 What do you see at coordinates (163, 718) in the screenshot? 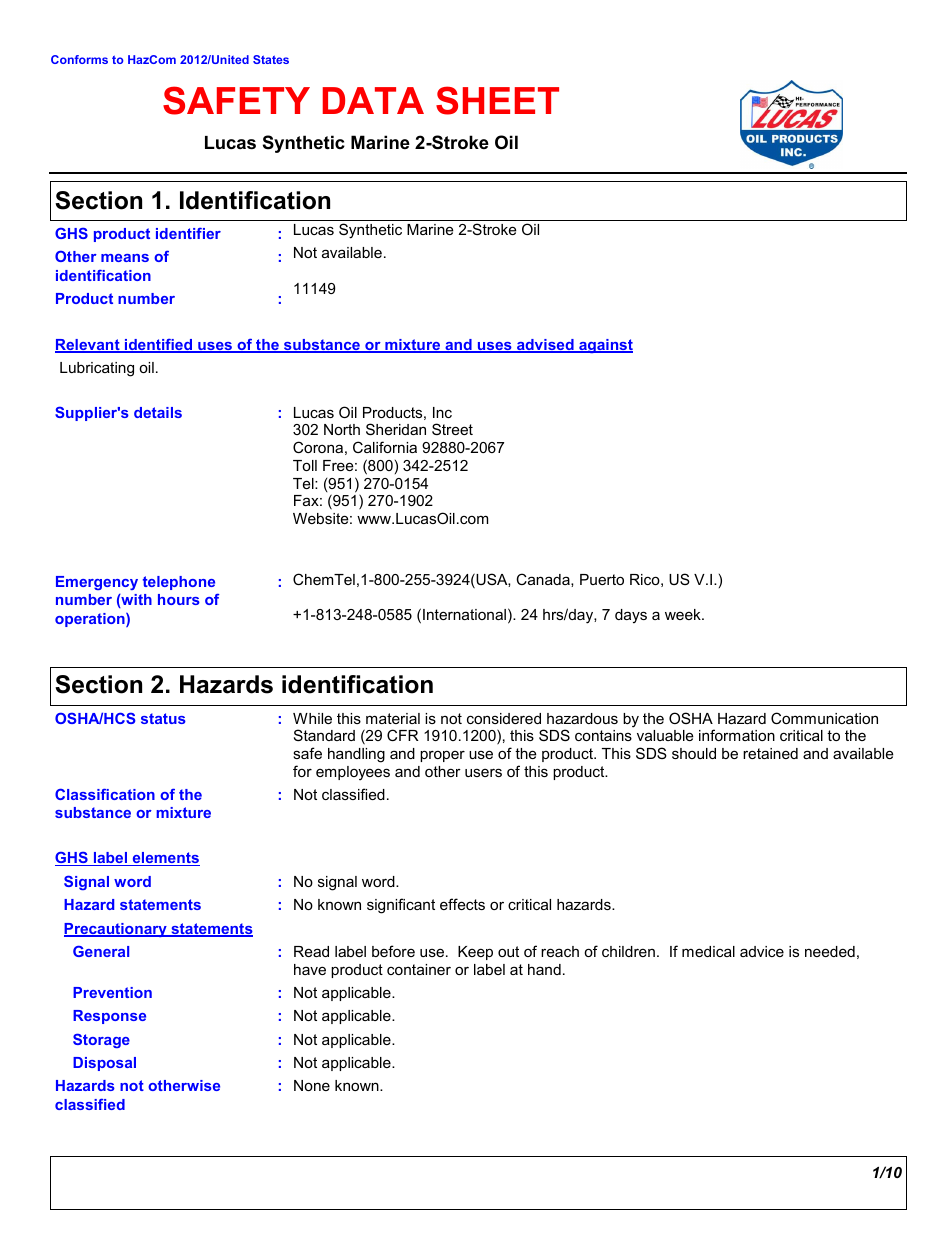
I see `status` at bounding box center [163, 718].
